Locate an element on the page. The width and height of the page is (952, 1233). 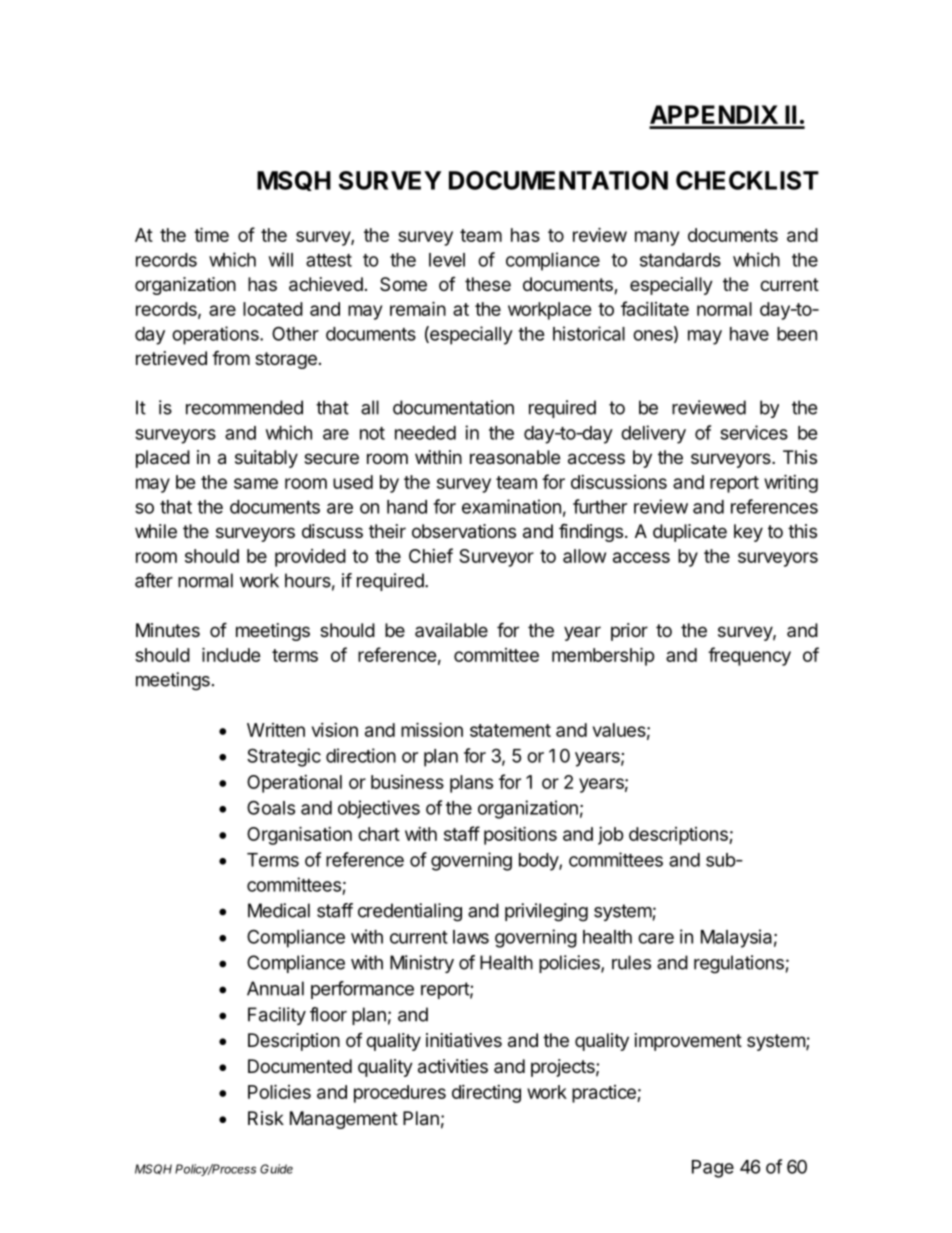
directing is located at coordinates (486, 1094).
